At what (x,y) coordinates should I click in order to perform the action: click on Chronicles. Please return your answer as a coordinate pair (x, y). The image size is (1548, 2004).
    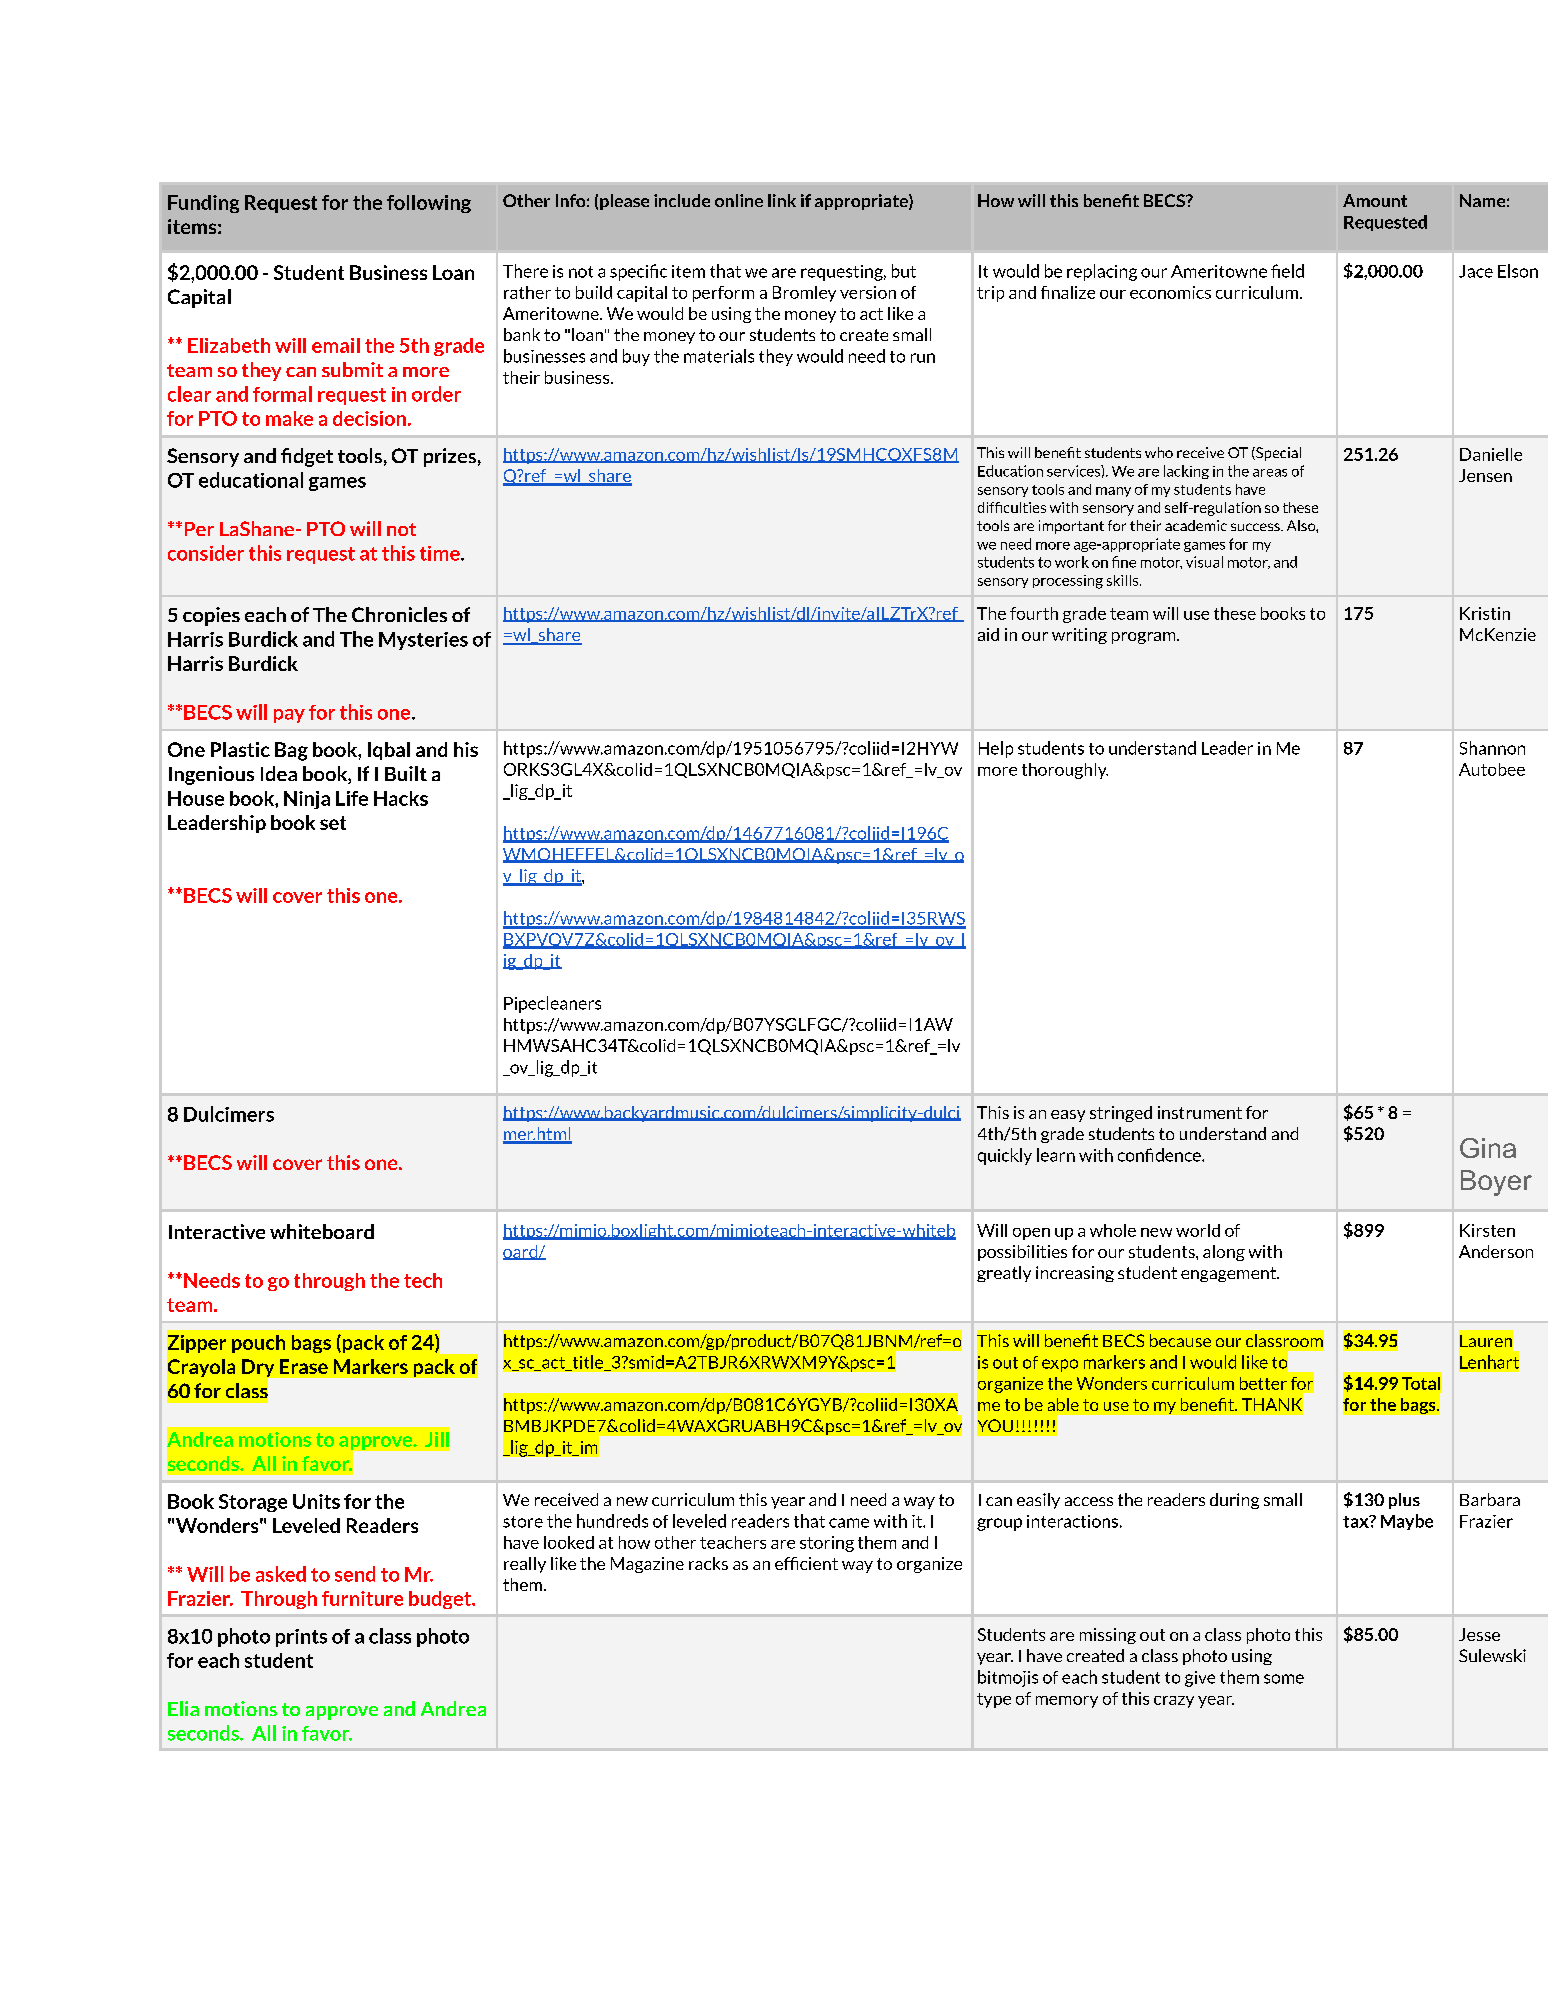
    Looking at the image, I should click on (399, 614).
